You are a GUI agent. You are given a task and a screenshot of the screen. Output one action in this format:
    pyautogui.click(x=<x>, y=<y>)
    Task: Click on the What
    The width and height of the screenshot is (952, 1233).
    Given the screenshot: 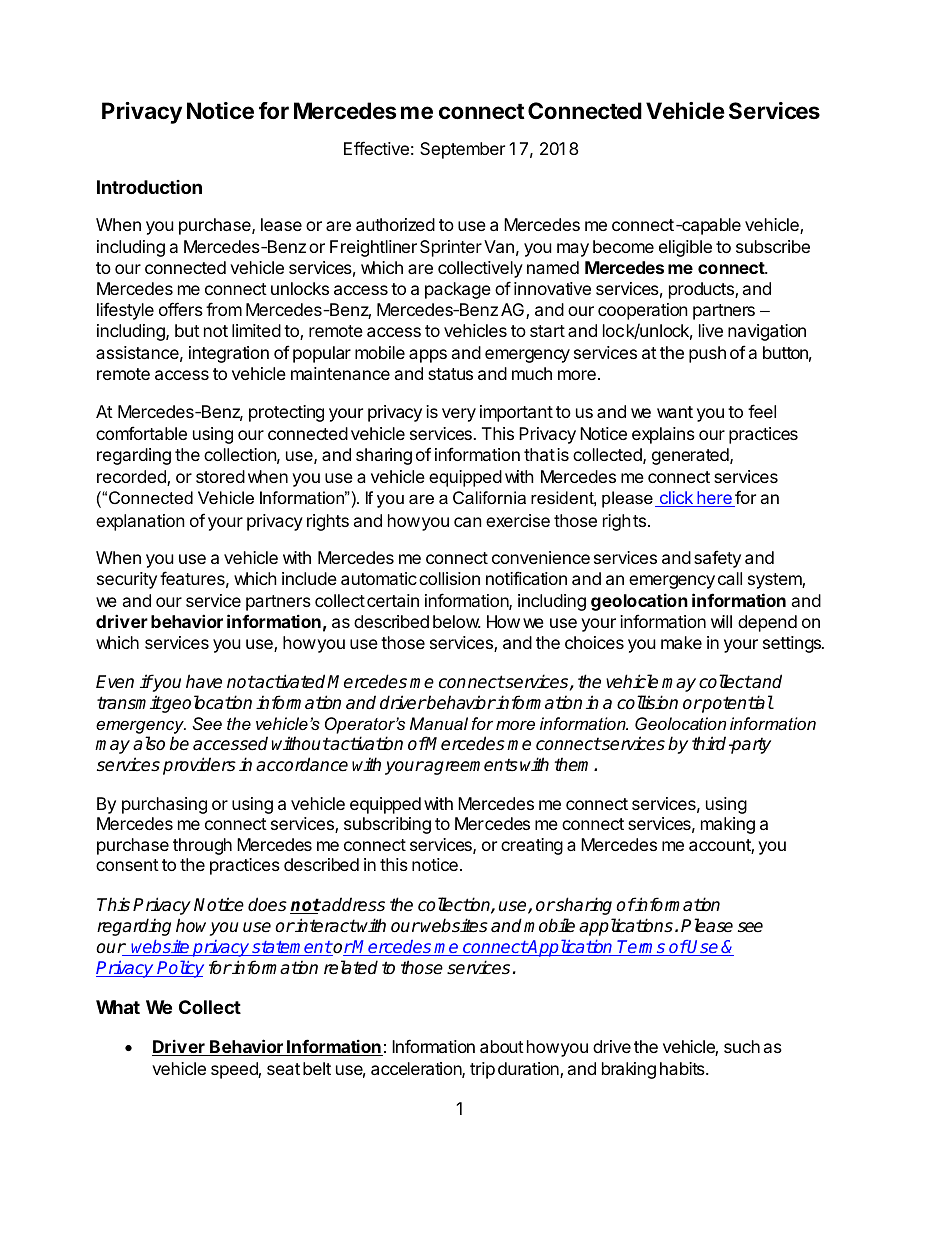 What is the action you would take?
    pyautogui.click(x=118, y=1007)
